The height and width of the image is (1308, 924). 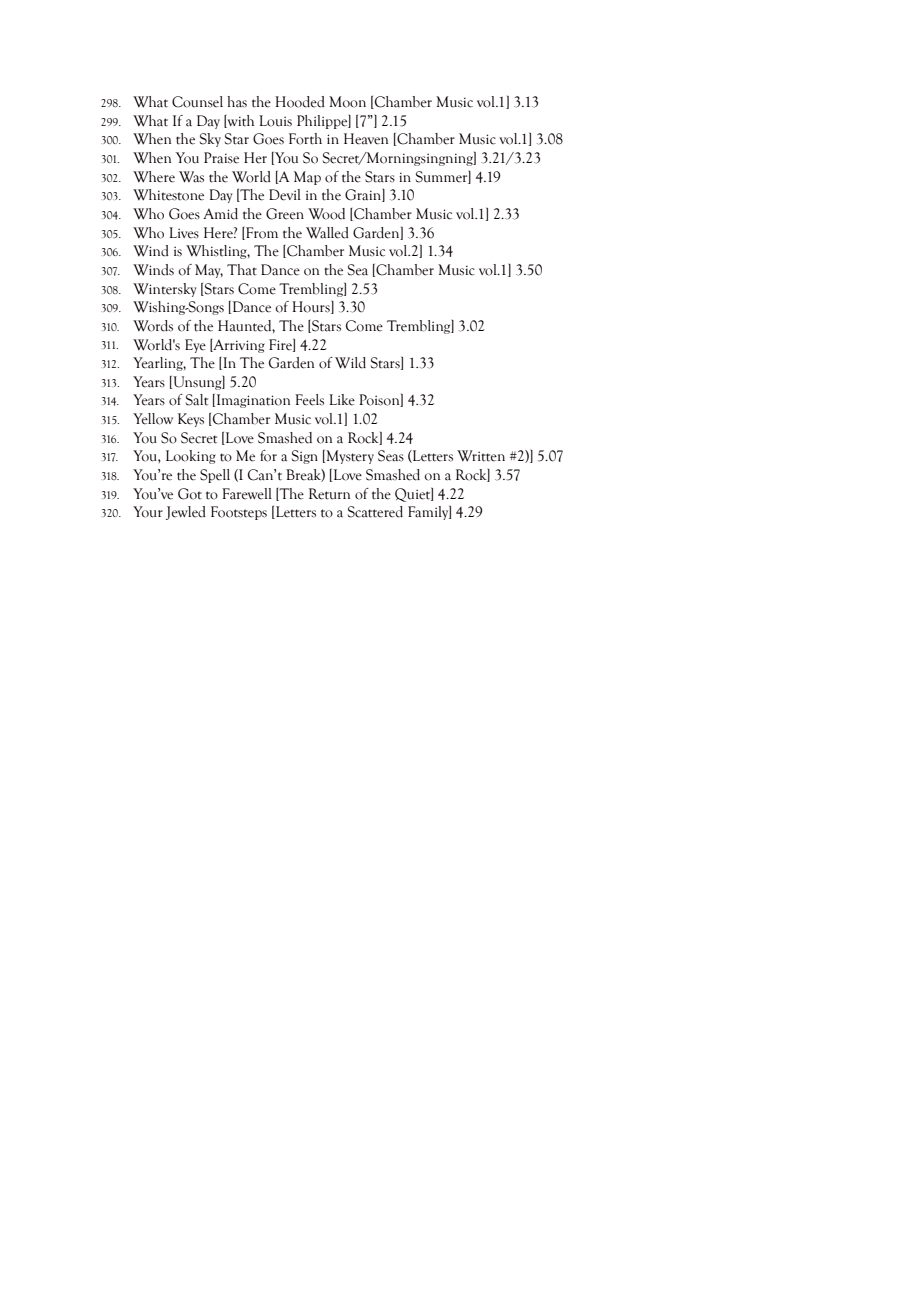 What do you see at coordinates (342, 400) in the image?
I see `Like` at bounding box center [342, 400].
